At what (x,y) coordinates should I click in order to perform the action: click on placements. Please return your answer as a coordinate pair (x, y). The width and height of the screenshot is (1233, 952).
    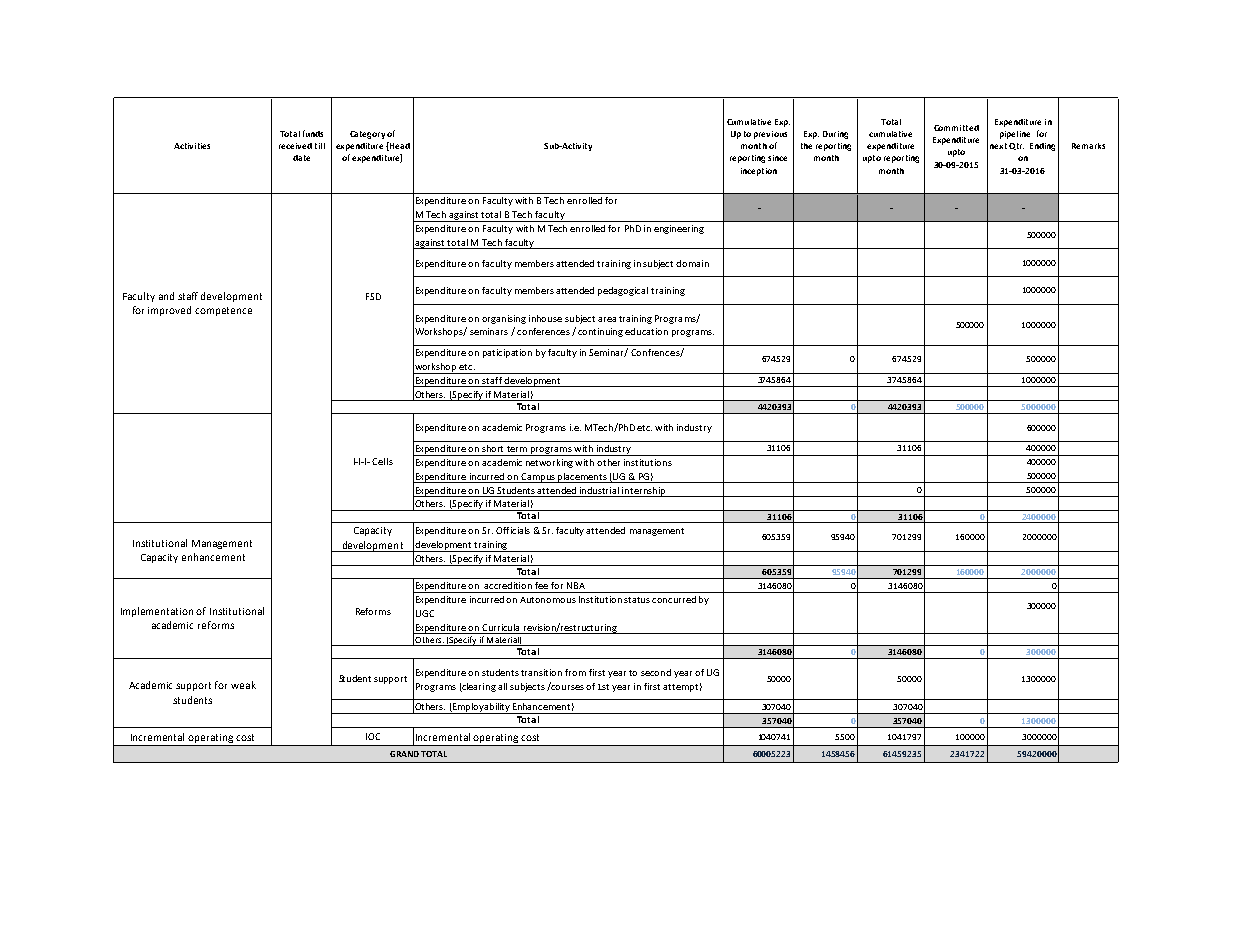
    Looking at the image, I should click on (582, 478).
